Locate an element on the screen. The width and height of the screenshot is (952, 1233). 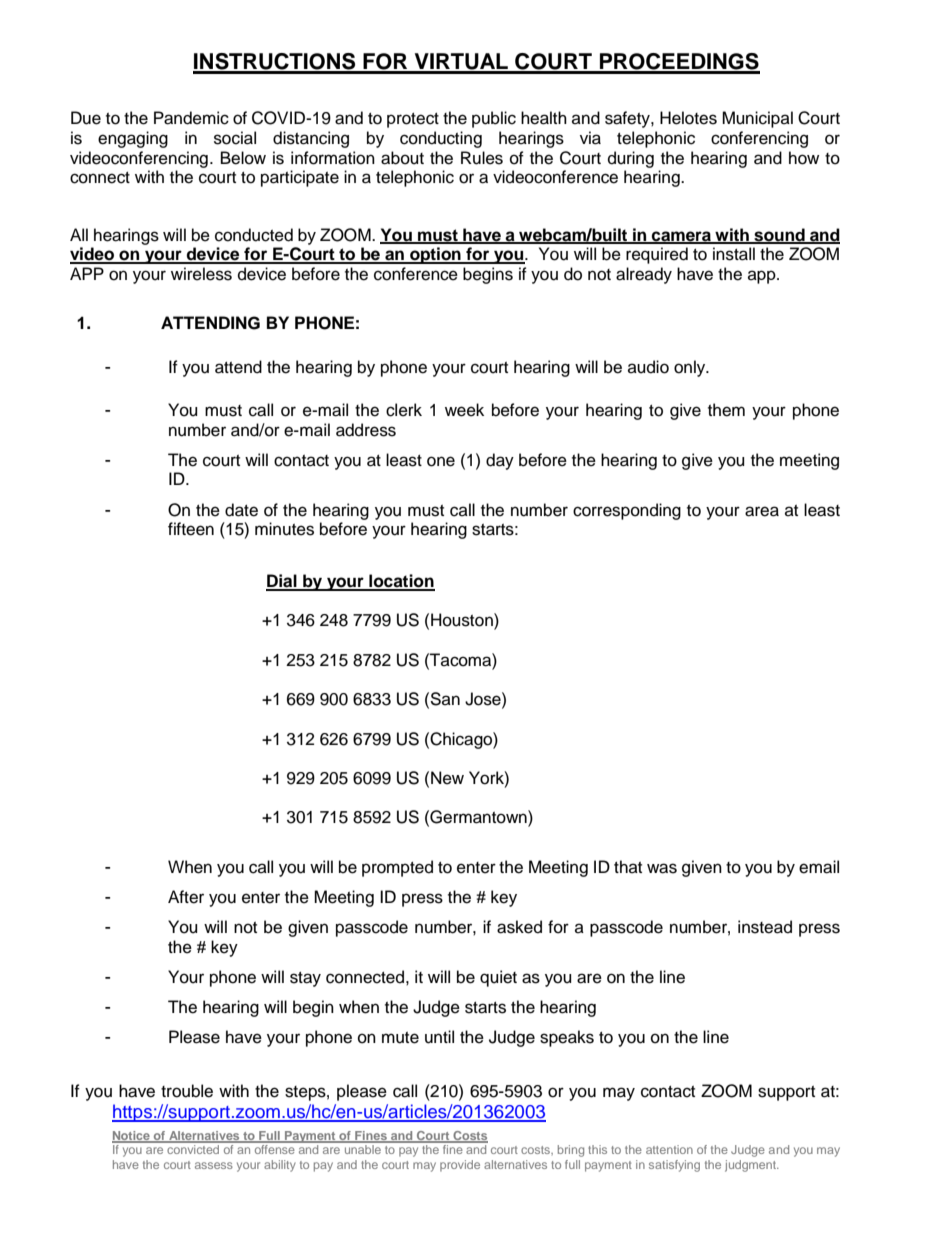
conducting is located at coordinates (441, 139).
